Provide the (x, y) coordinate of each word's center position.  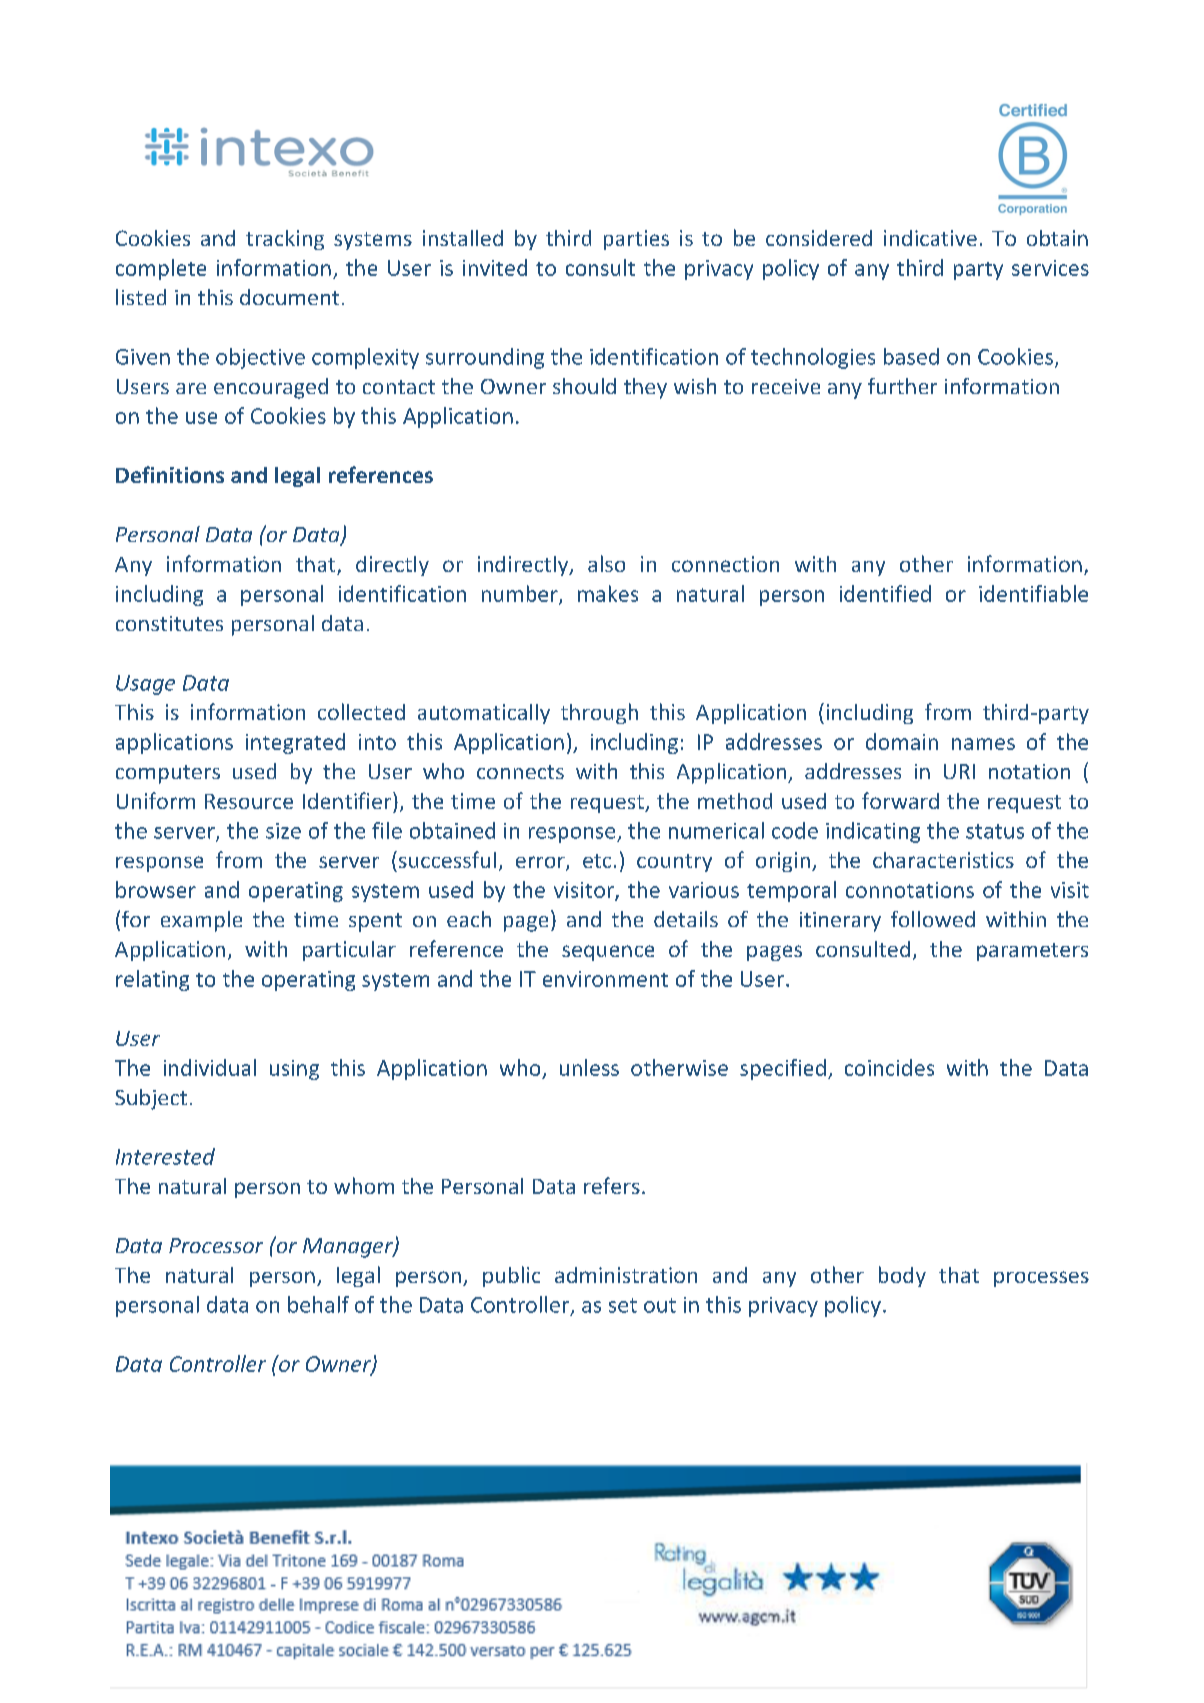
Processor (216, 1245)
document (289, 297)
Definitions (170, 474)
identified (885, 593)
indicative (930, 238)
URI (959, 771)
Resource (249, 801)
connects (520, 772)
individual (210, 1067)
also (606, 563)
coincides (889, 1067)
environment (605, 979)
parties (636, 240)
